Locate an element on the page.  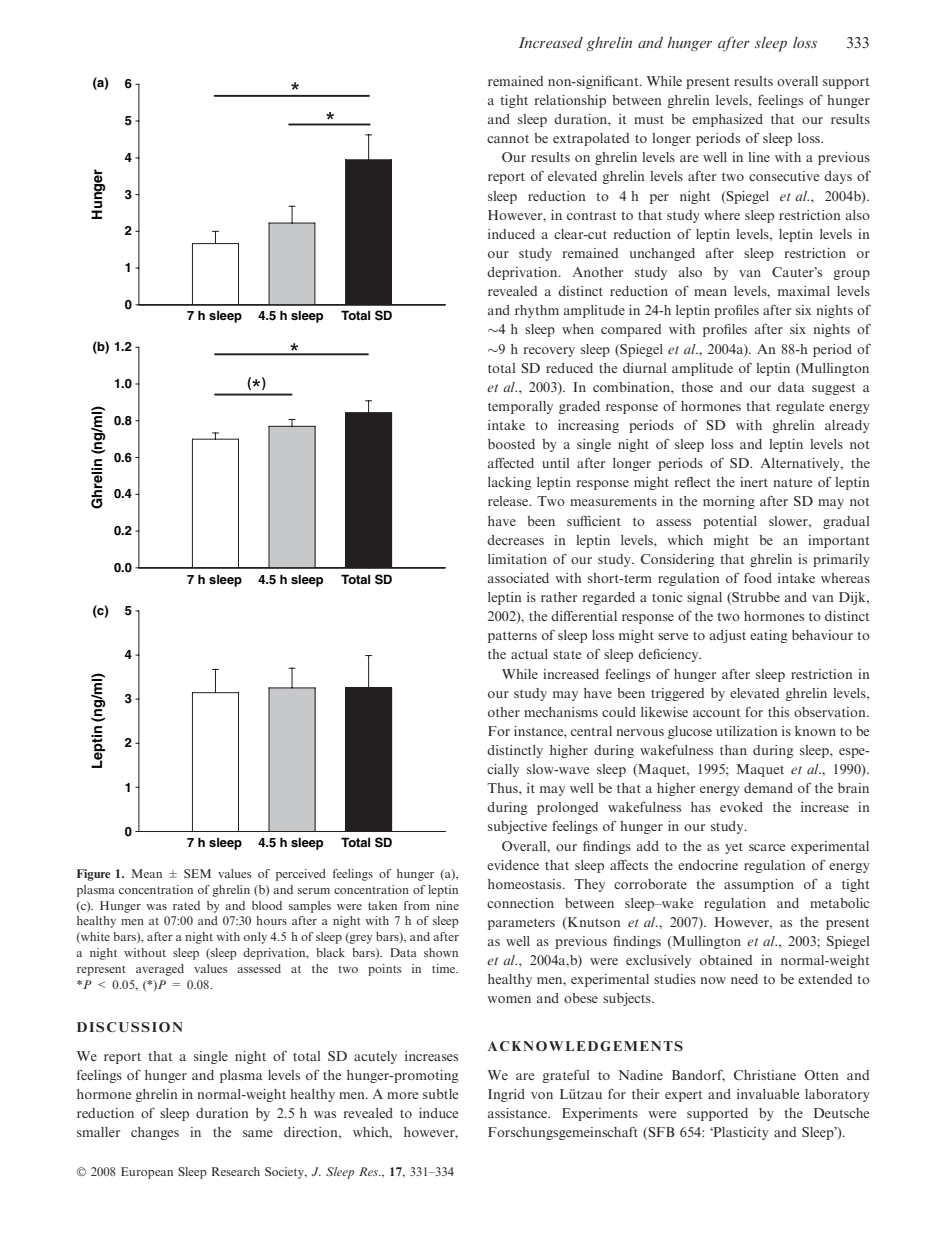
assumption is located at coordinates (759, 885).
